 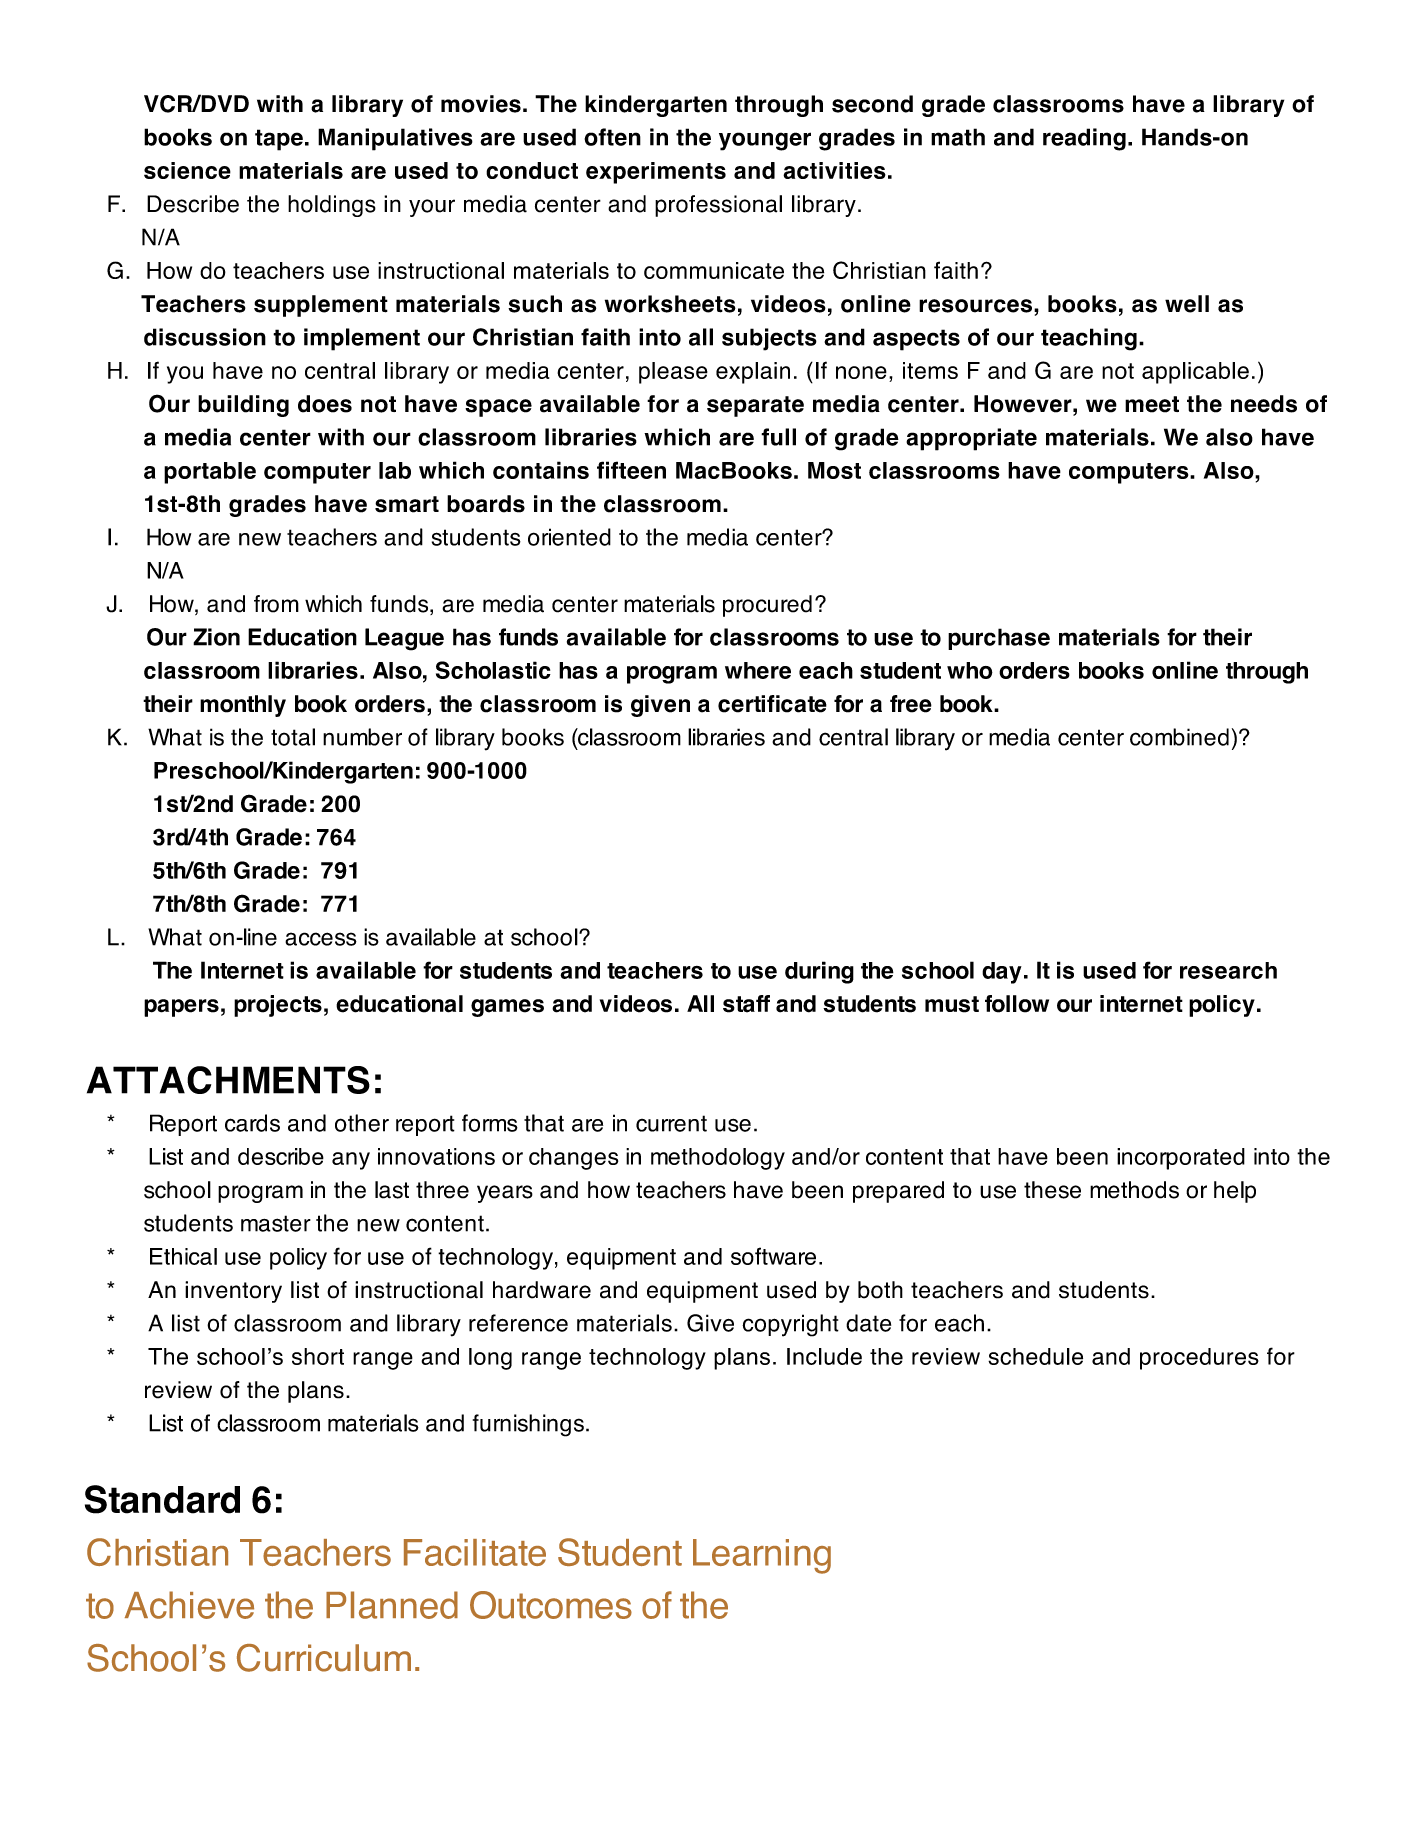 I want to click on reading, so click(x=1084, y=139).
